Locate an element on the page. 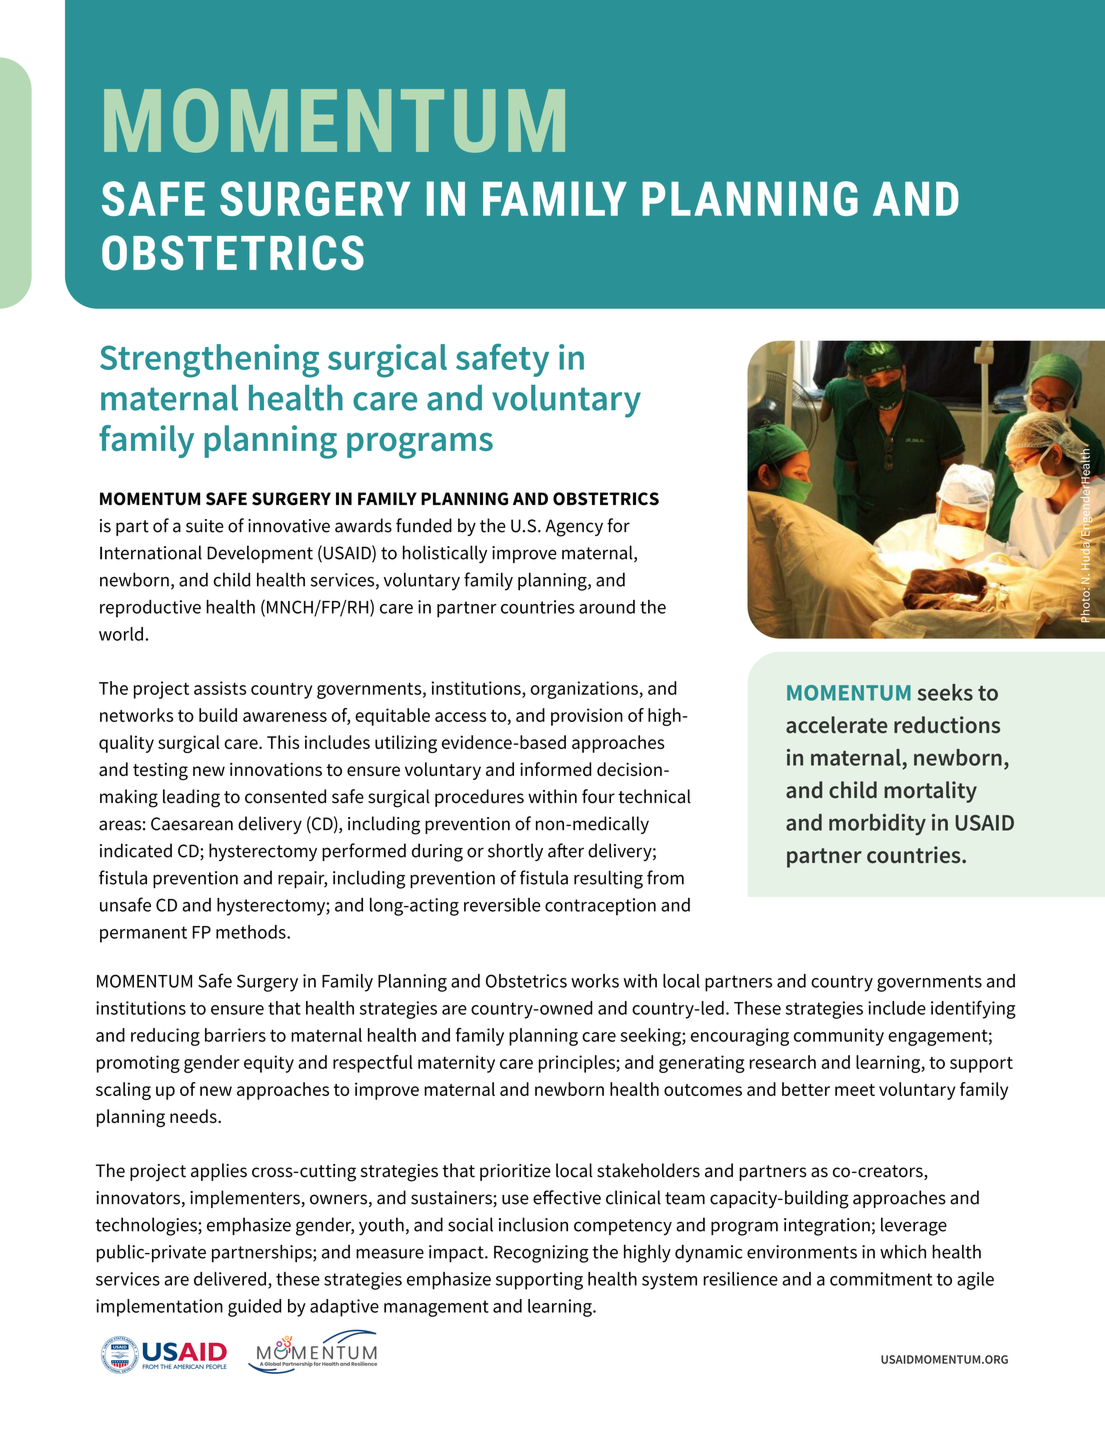 Image resolution: width=1105 pixels, height=1430 pixels. Strengthening is located at coordinates (209, 361).
